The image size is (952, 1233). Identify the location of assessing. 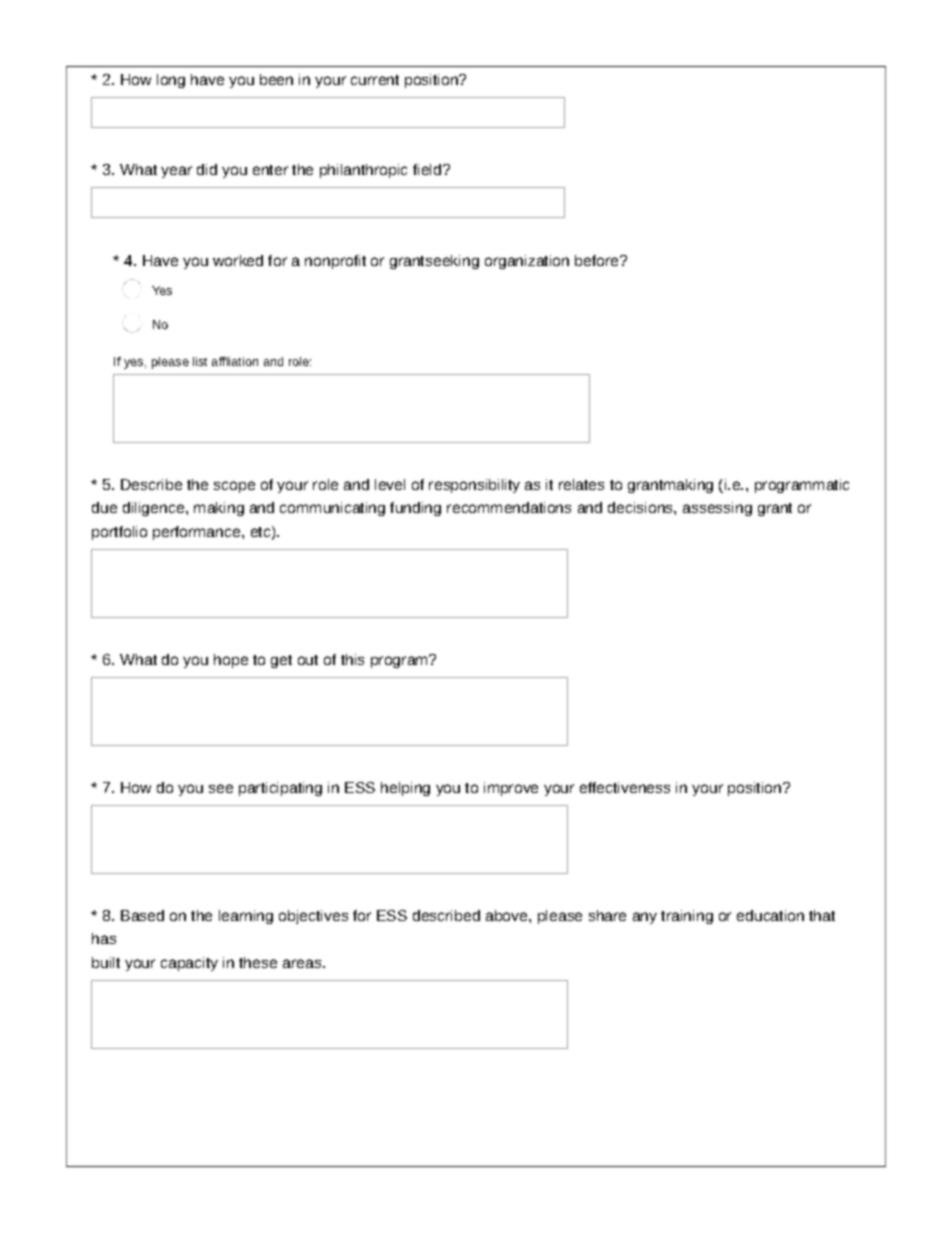
(717, 509).
